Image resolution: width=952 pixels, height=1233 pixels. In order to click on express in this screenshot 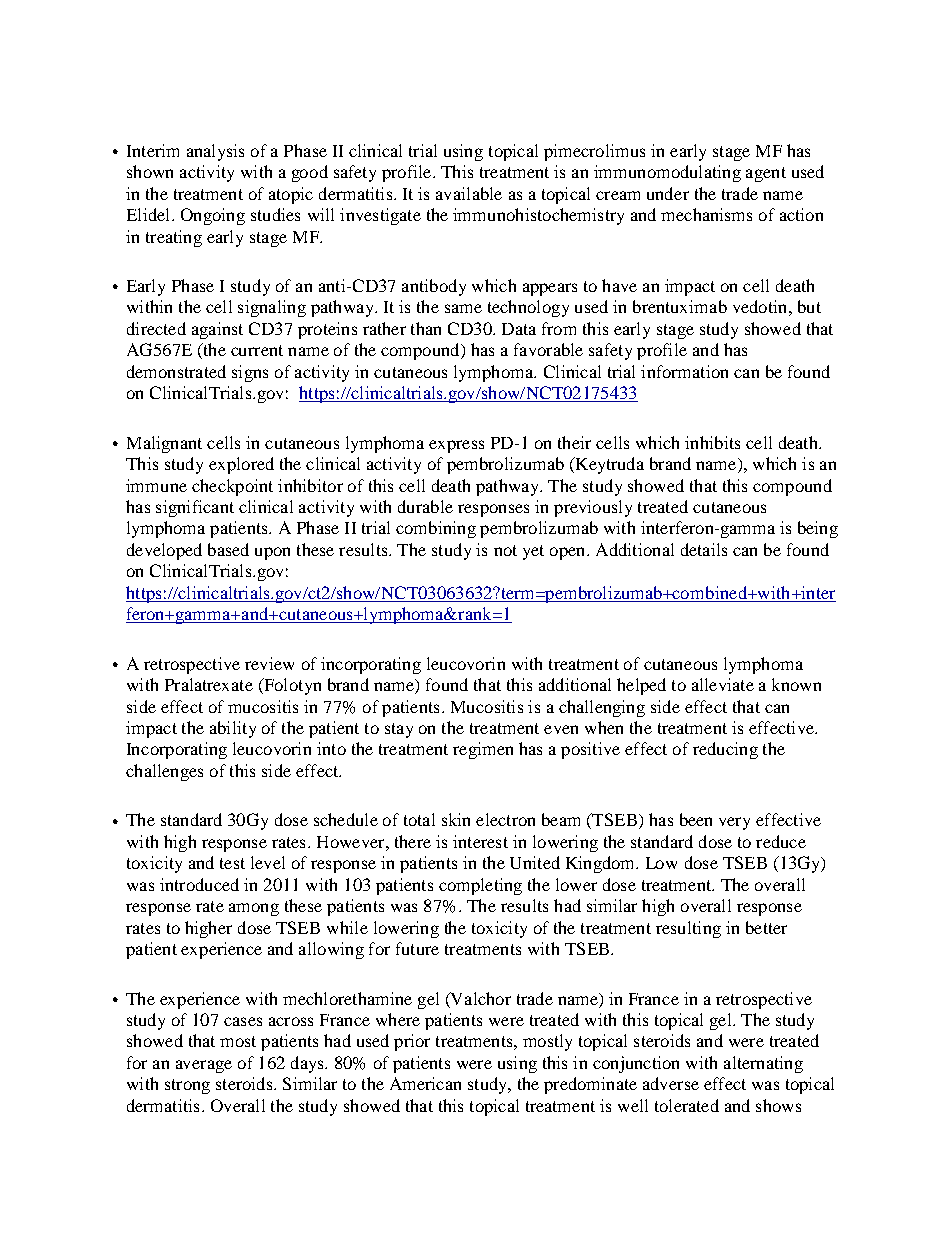, I will do `click(456, 446)`.
